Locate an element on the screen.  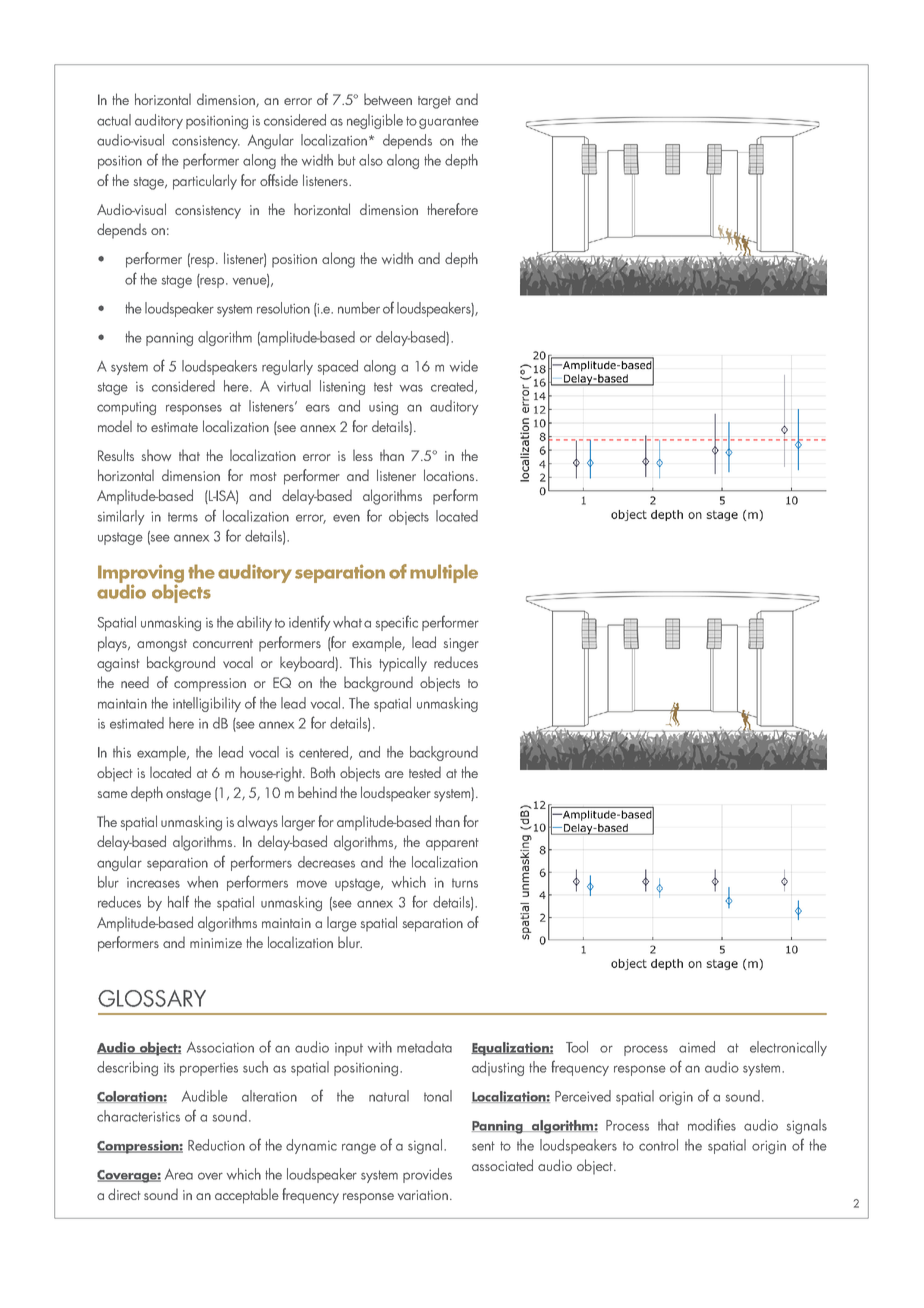
resolution is located at coordinates (283, 308).
